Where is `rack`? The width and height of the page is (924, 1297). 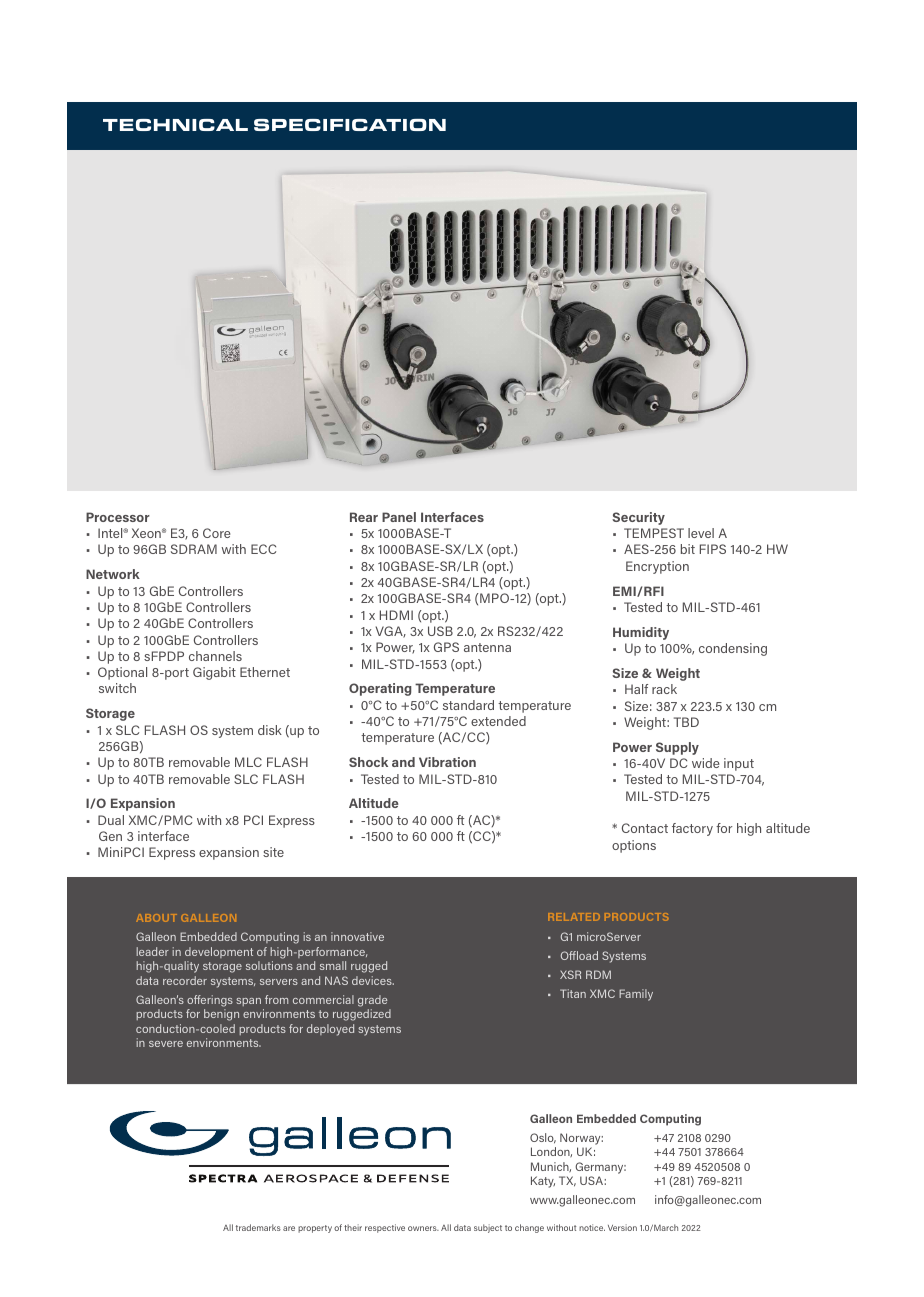
rack is located at coordinates (664, 689).
